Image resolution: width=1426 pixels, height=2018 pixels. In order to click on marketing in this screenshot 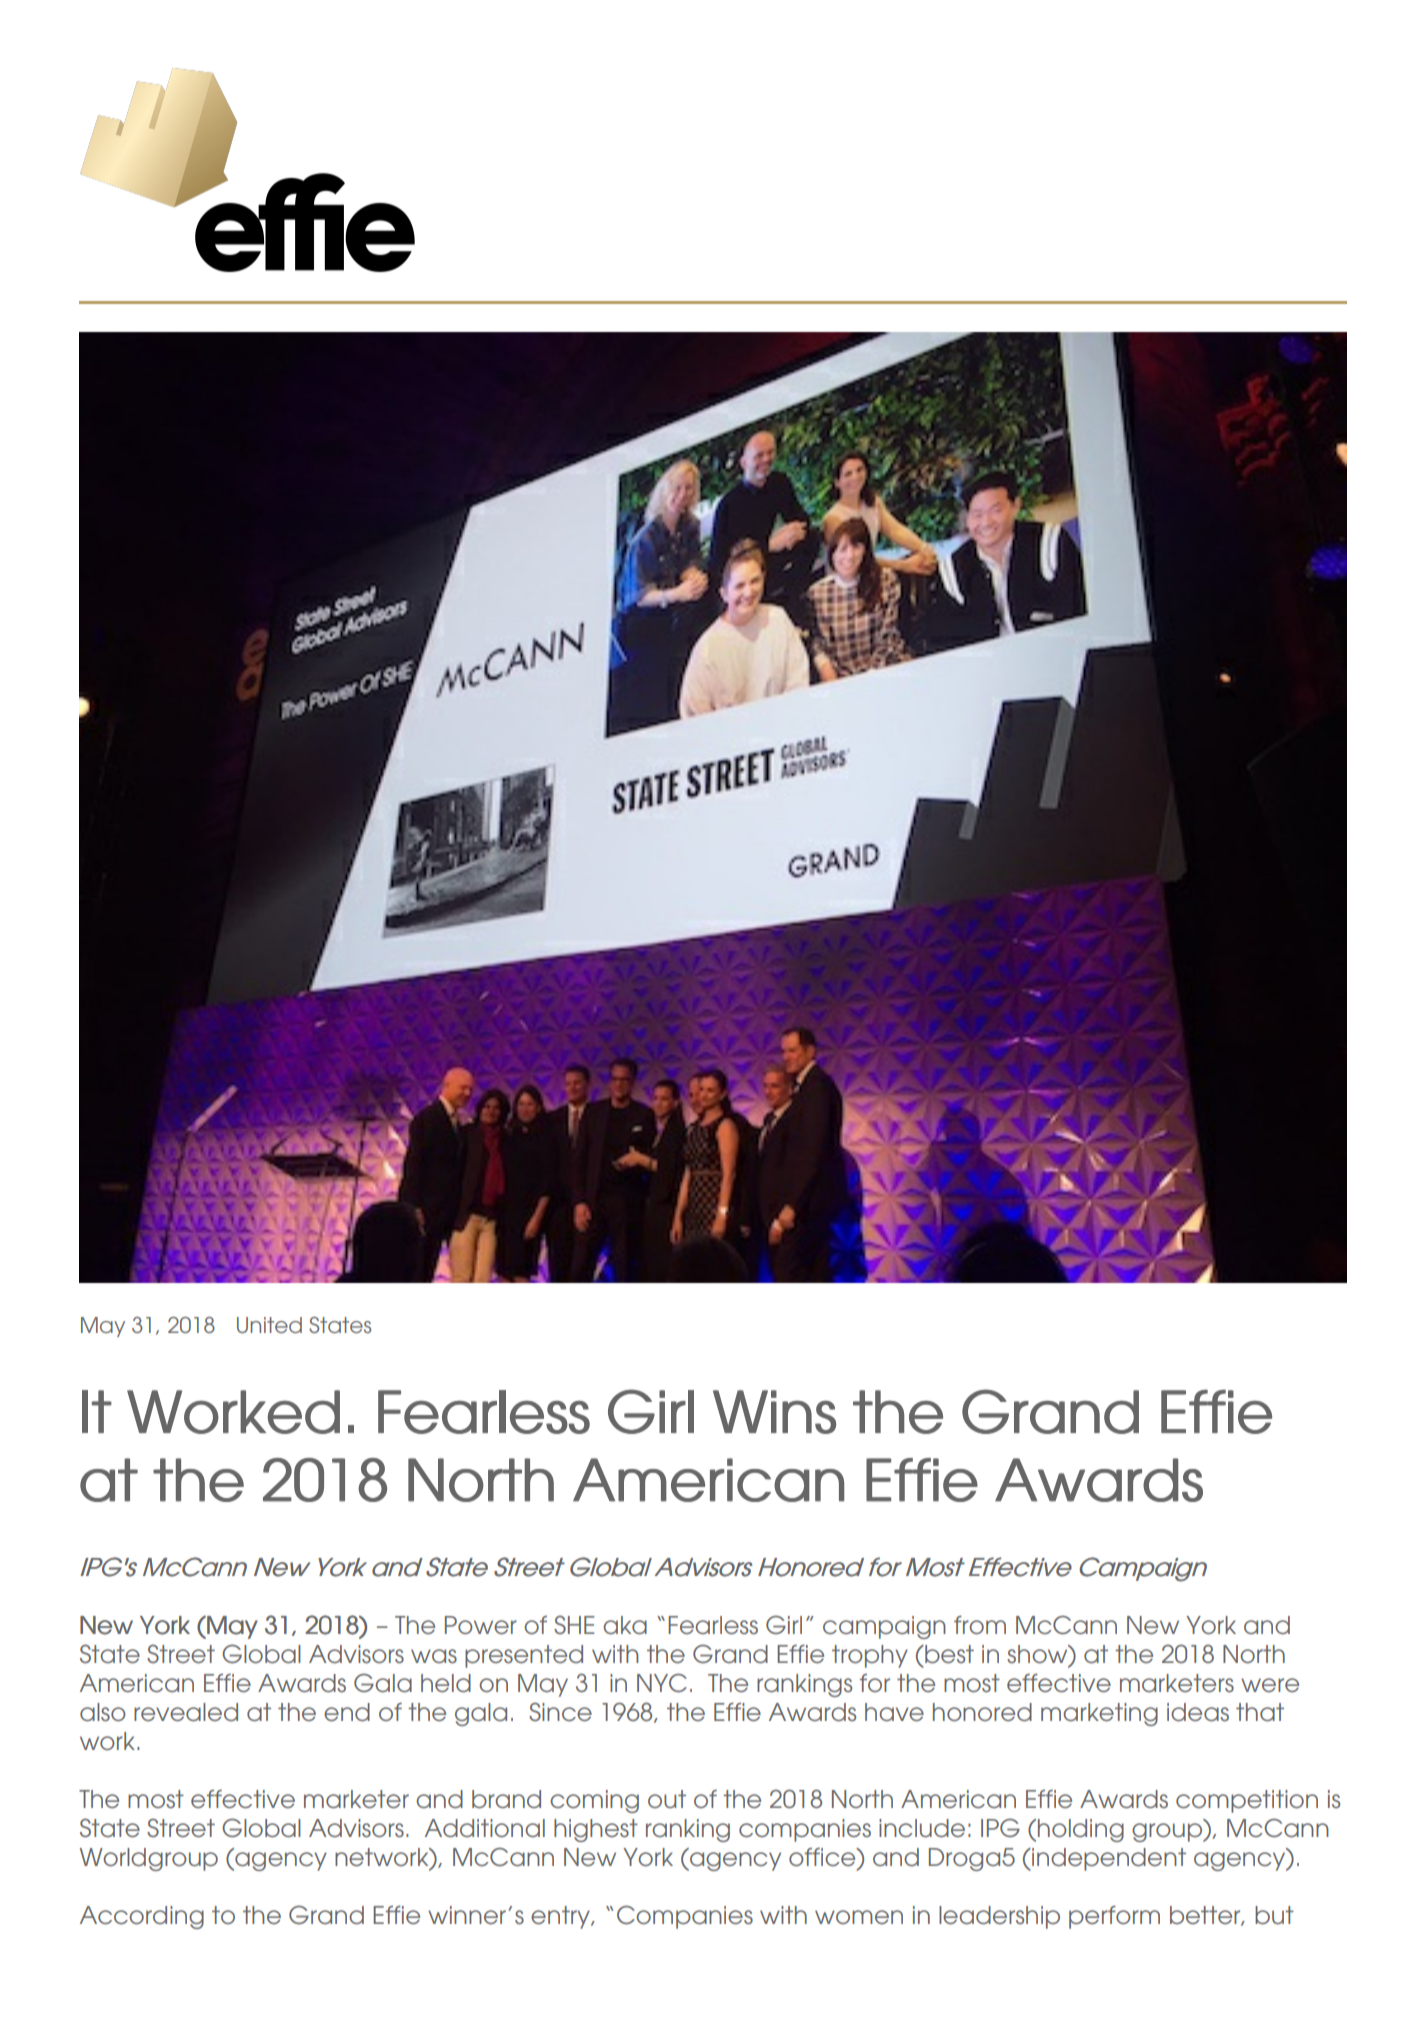, I will do `click(1099, 1714)`.
